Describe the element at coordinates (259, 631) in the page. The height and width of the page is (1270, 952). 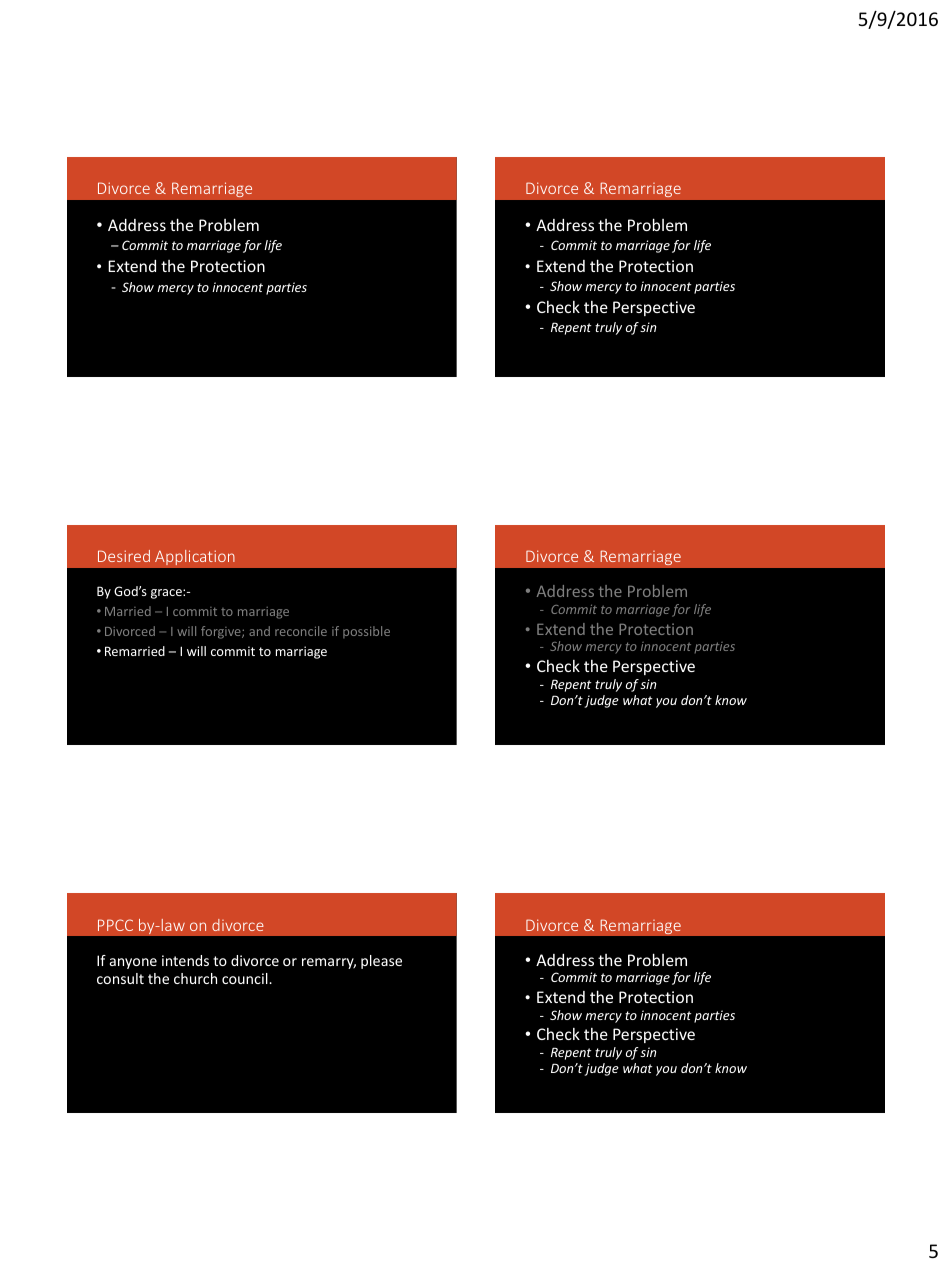
I see `and` at that location.
